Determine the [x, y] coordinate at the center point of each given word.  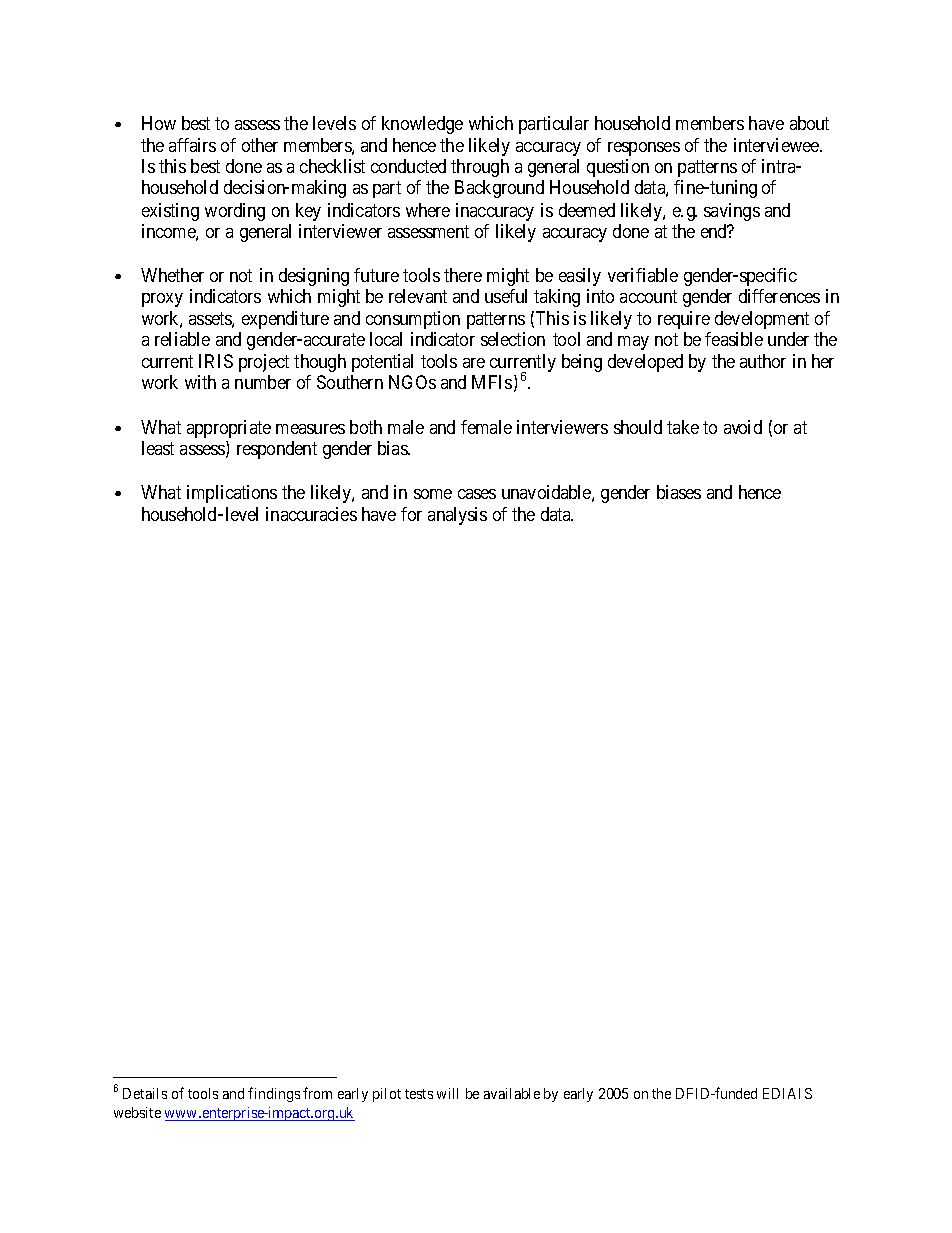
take [683, 427]
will [447, 1093]
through [480, 168]
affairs [192, 145]
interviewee [777, 145]
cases [477, 494]
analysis [457, 516]
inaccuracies [311, 514]
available [512, 1093]
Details [145, 1093]
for [411, 514]
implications [232, 494]
